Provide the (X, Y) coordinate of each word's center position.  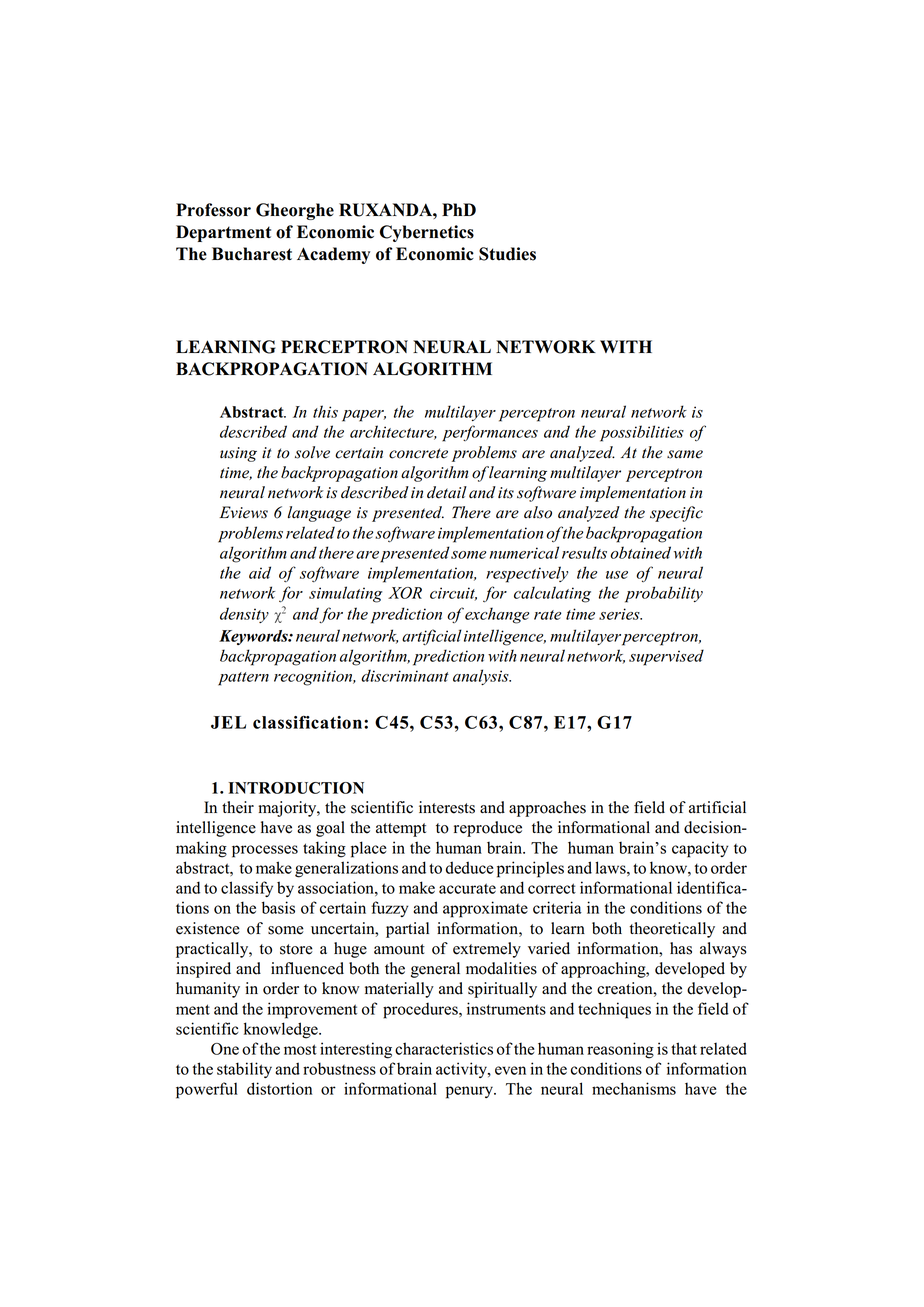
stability (244, 1070)
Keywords (254, 637)
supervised (666, 657)
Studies (507, 254)
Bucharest (252, 254)
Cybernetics (427, 233)
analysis (482, 677)
